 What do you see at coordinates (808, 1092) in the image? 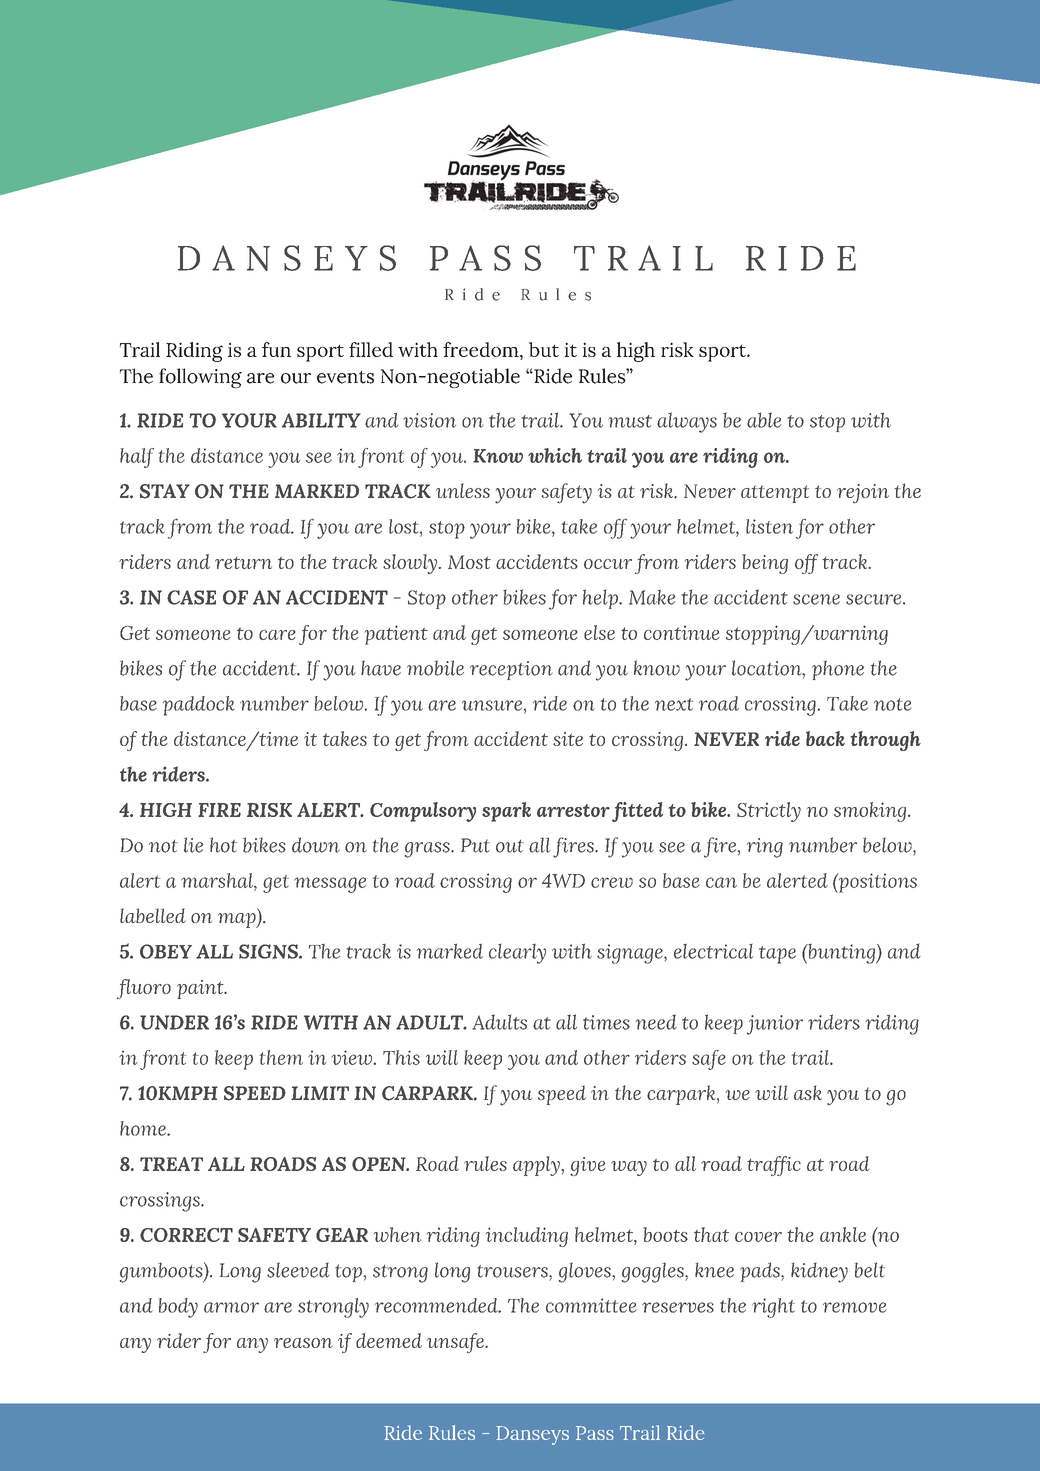
I see `ask` at bounding box center [808, 1092].
